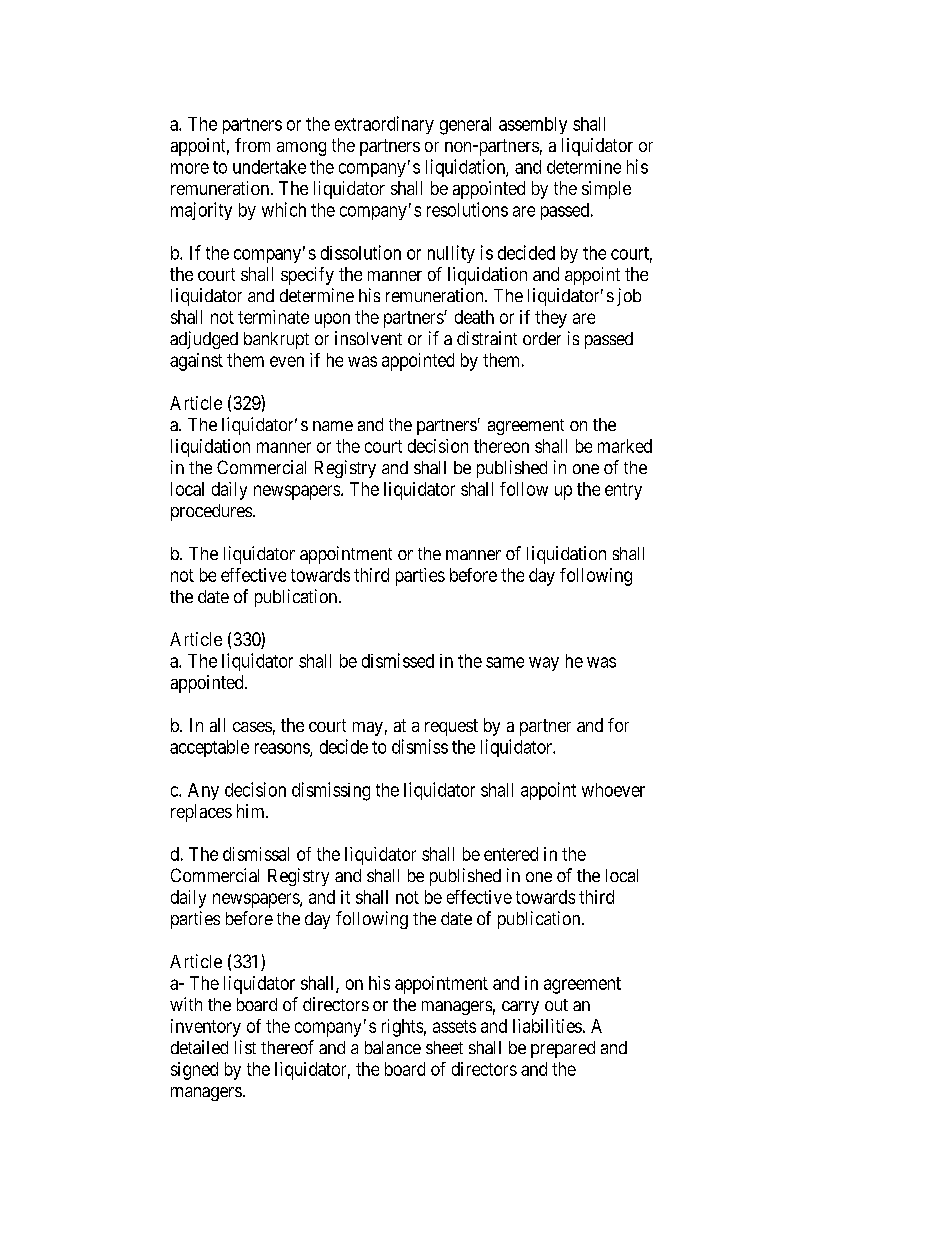  Describe the element at coordinates (245, 1047) in the screenshot. I see `list` at that location.
